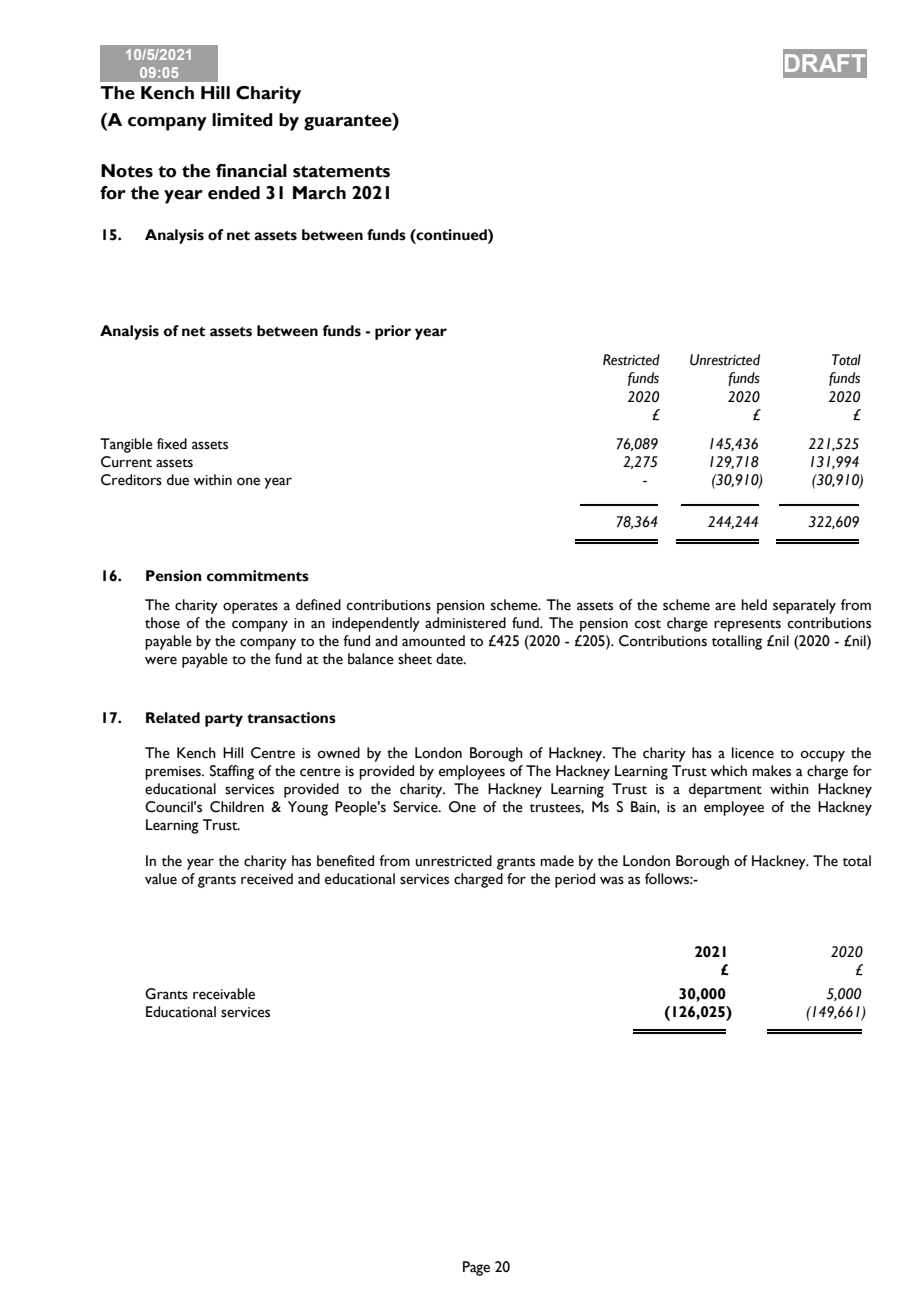 The width and height of the document is (924, 1308). I want to click on receivable, so click(224, 994).
